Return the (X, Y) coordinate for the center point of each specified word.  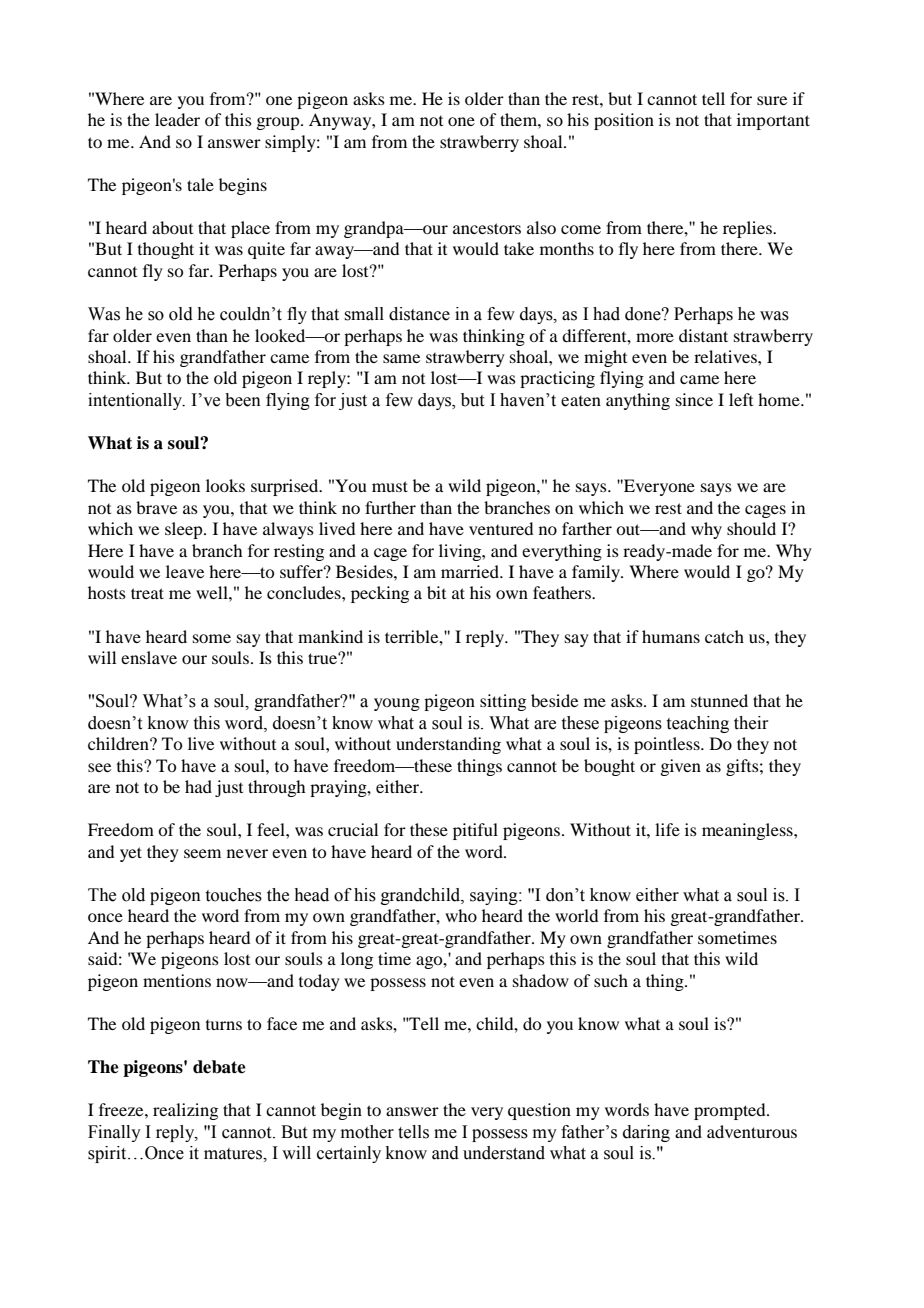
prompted (731, 1111)
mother (367, 1132)
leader (177, 119)
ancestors (487, 228)
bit (436, 592)
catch (724, 636)
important (773, 121)
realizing (185, 1111)
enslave (149, 657)
